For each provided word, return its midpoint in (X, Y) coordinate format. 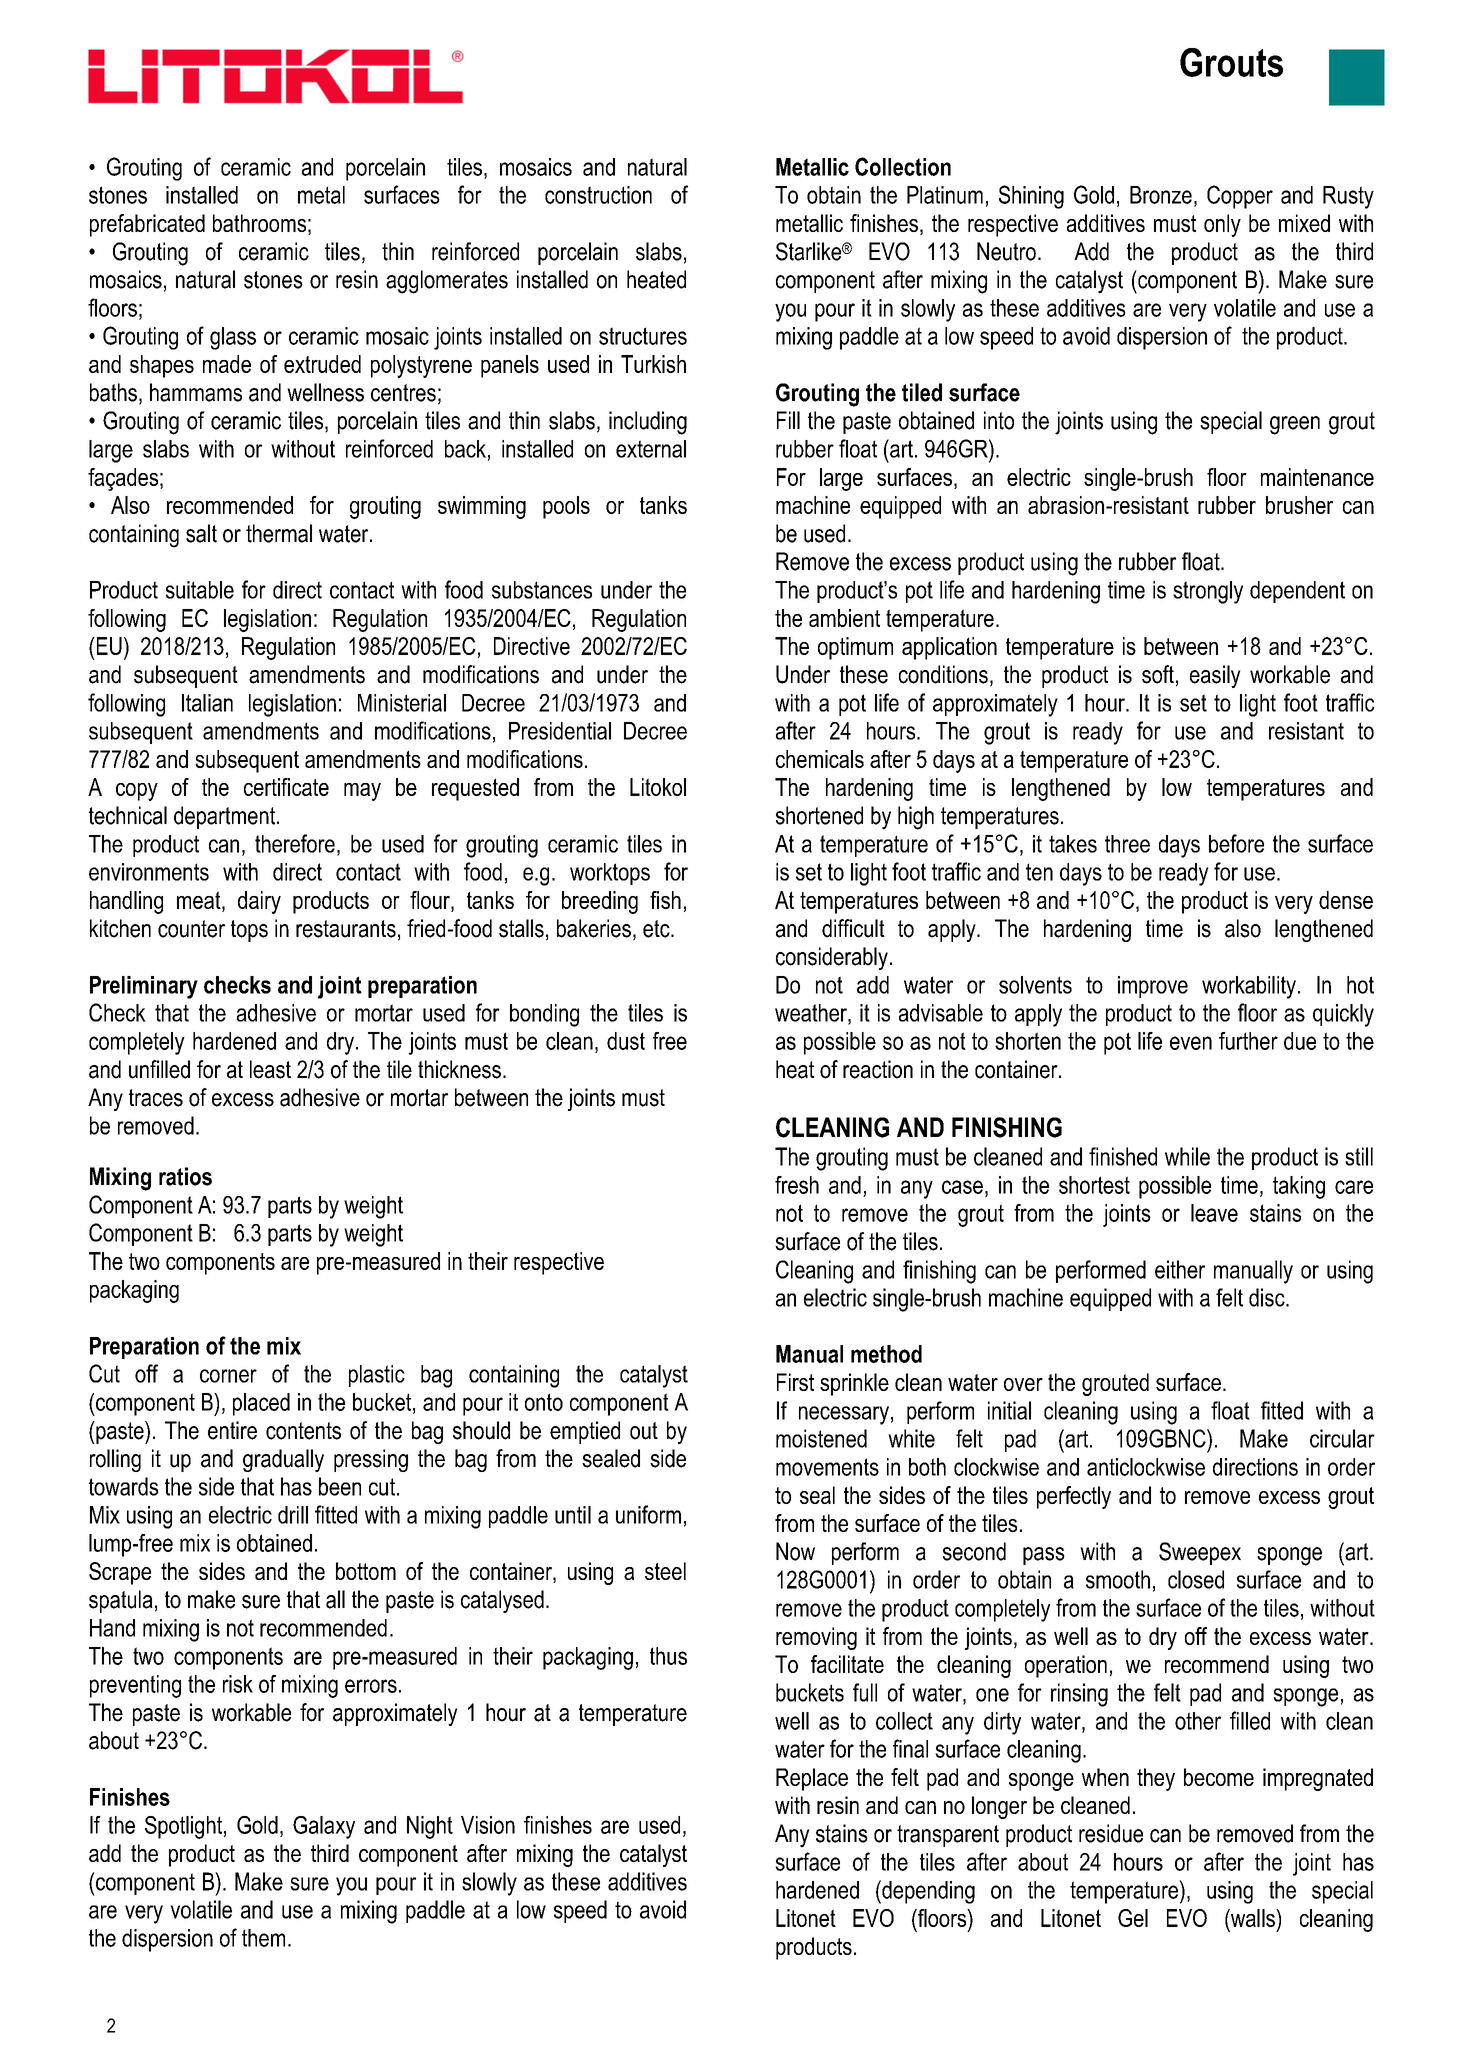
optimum (855, 648)
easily (1215, 676)
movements (827, 1467)
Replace (812, 1779)
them (263, 1938)
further (1248, 1041)
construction (598, 195)
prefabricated (147, 225)
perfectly (1074, 1497)
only (1222, 225)
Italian (207, 703)
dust (626, 1041)
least (270, 1069)
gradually (283, 1460)
